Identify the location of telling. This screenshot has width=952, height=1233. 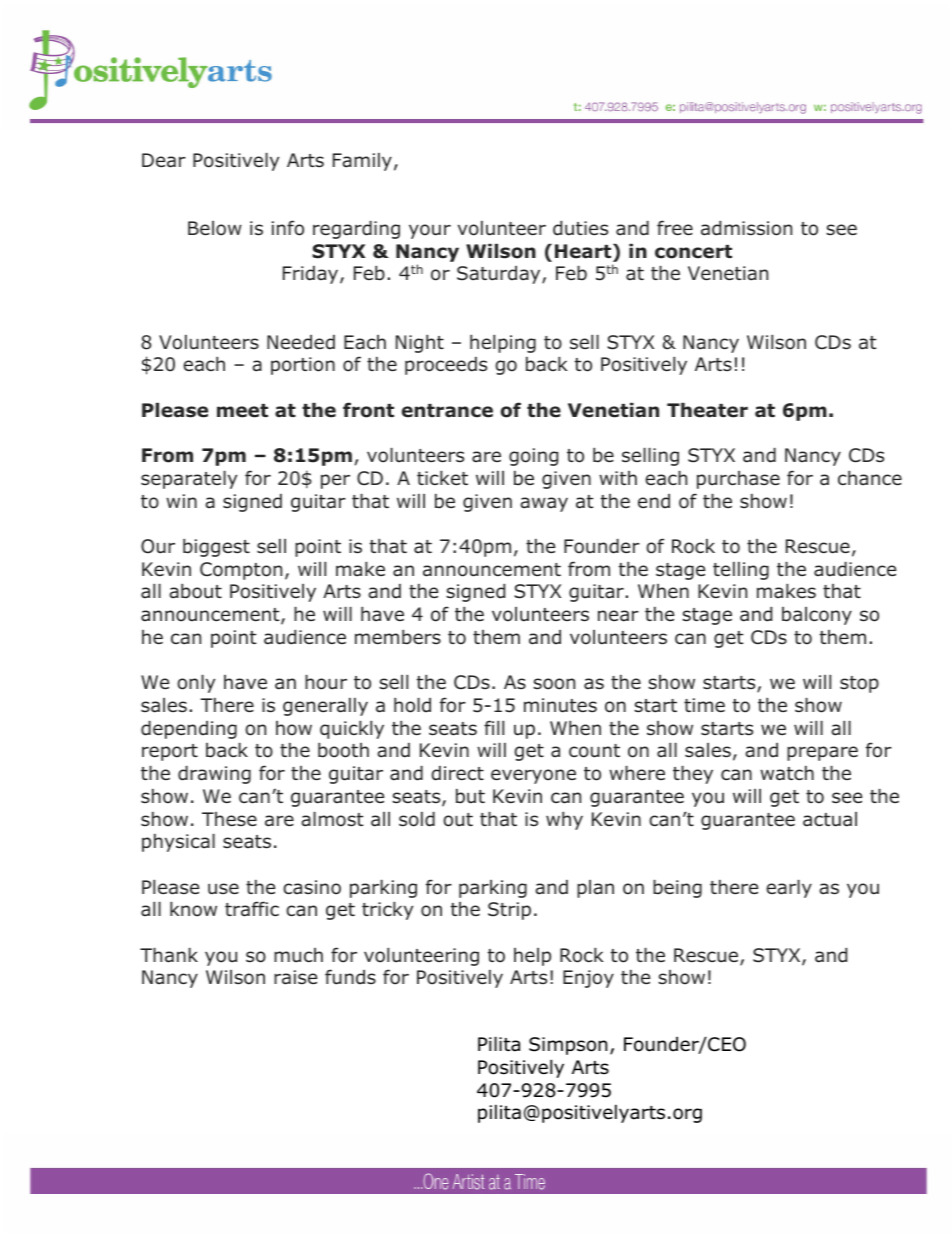
(741, 571).
